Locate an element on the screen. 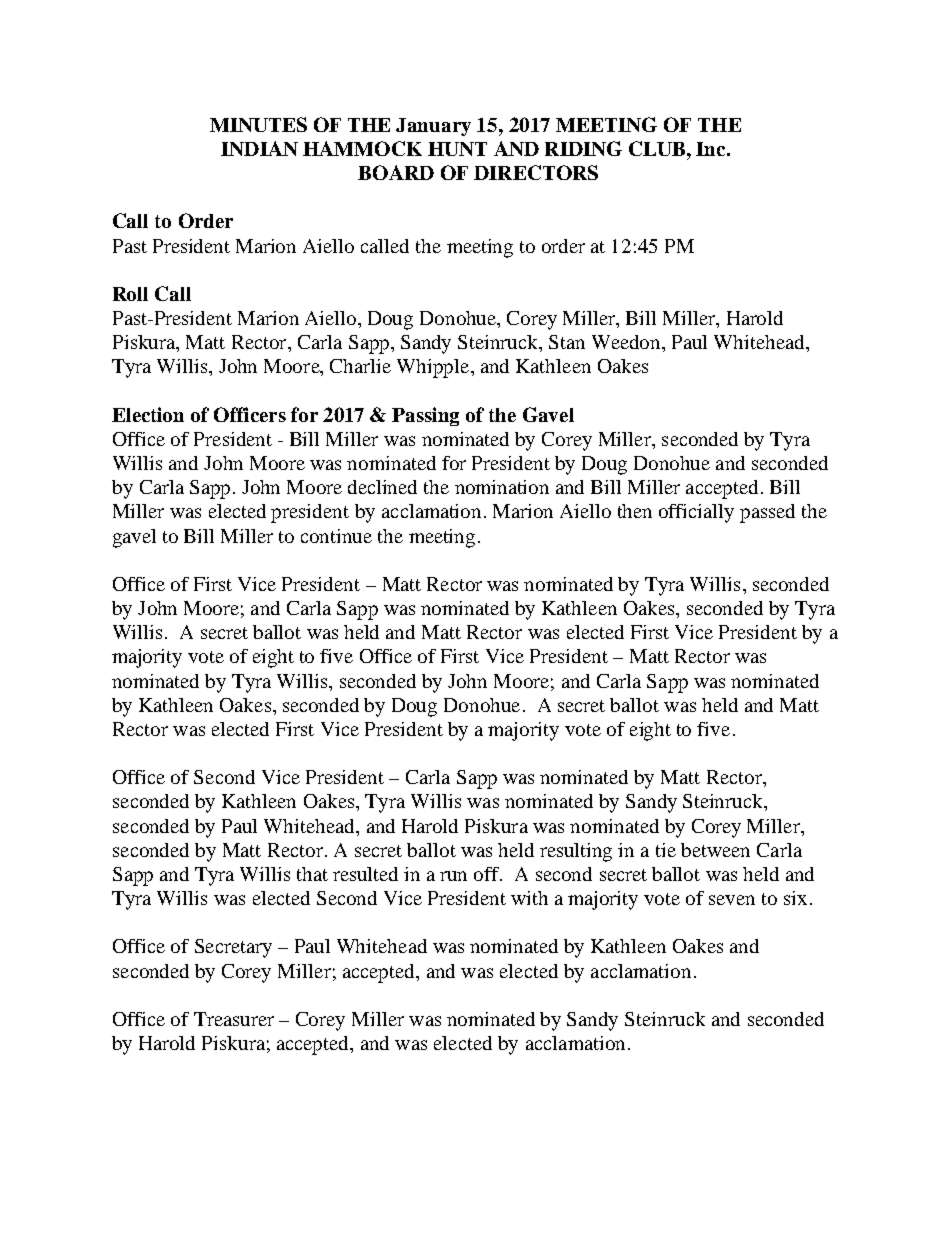 Image resolution: width=952 pixels, height=1233 pixels. nomination is located at coordinates (502, 487).
